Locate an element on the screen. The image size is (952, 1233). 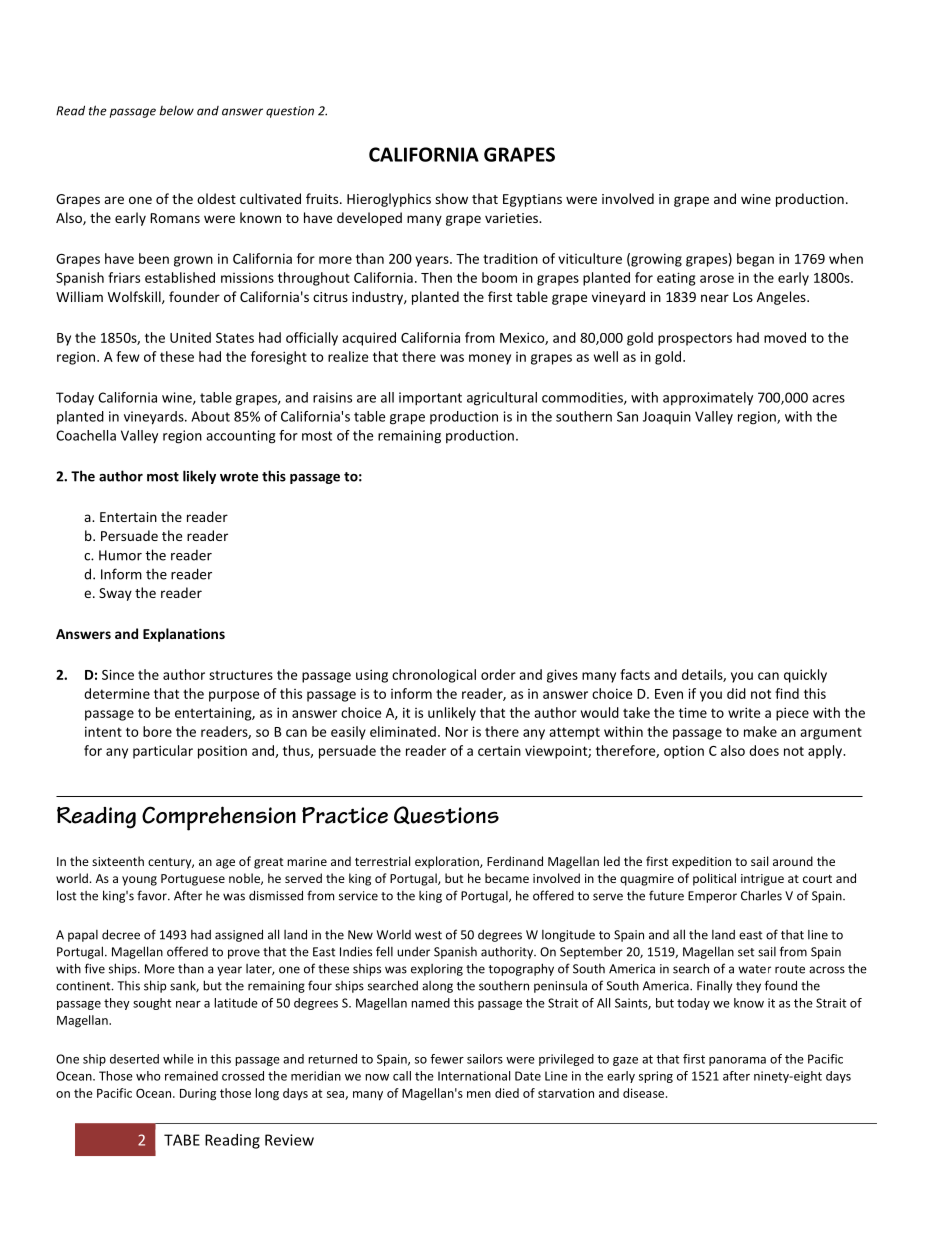
below is located at coordinates (176, 111).
